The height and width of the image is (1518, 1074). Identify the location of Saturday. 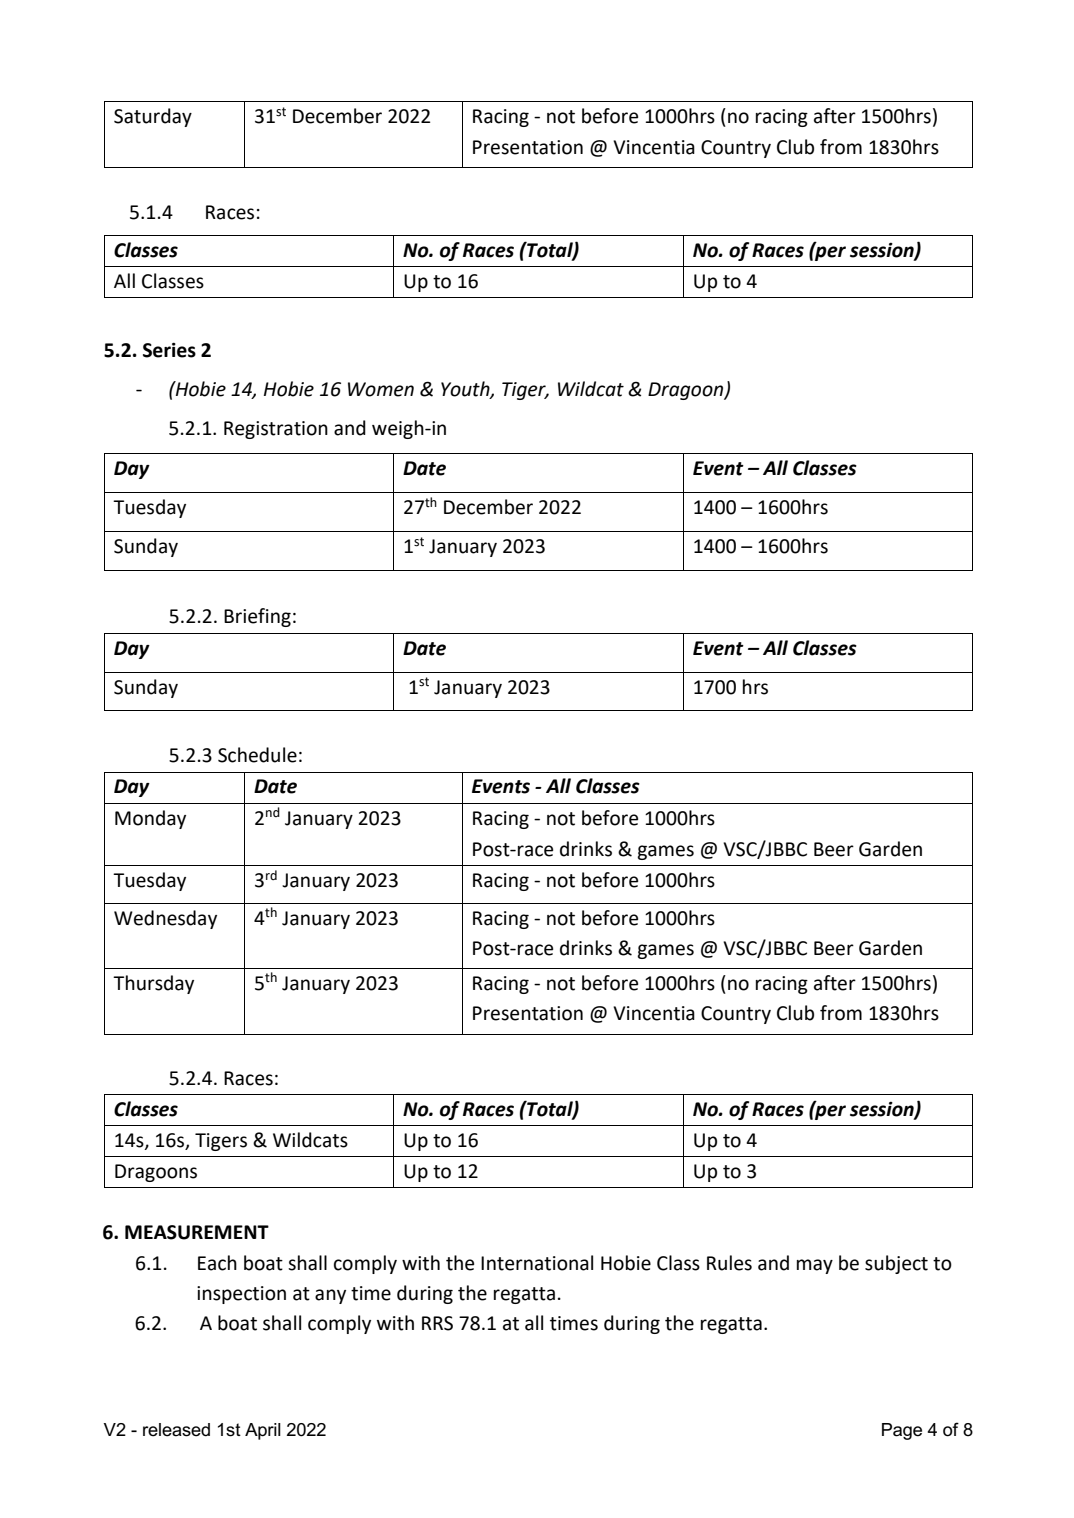
(153, 117).
